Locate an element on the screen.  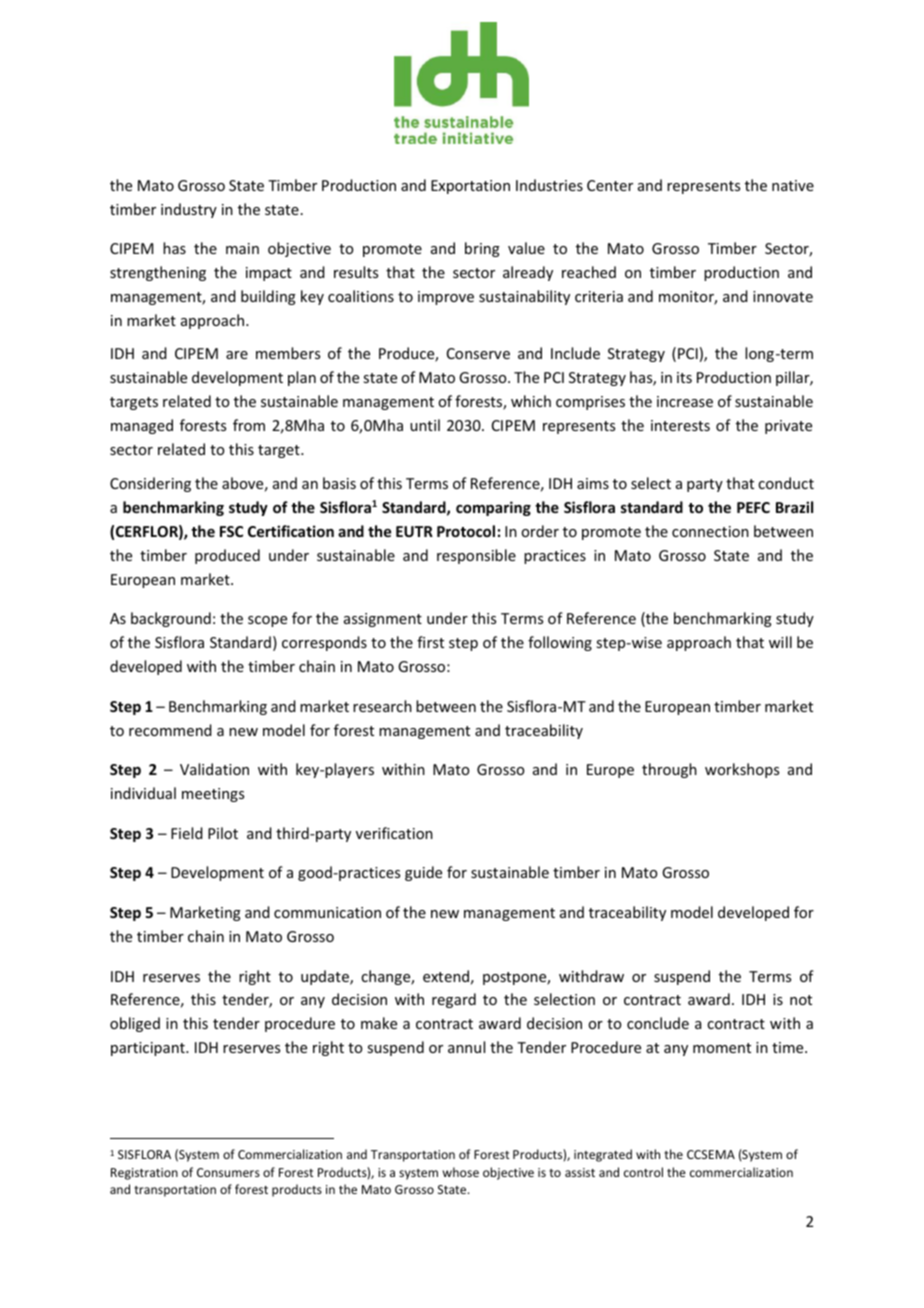
recommend is located at coordinates (170, 730).
